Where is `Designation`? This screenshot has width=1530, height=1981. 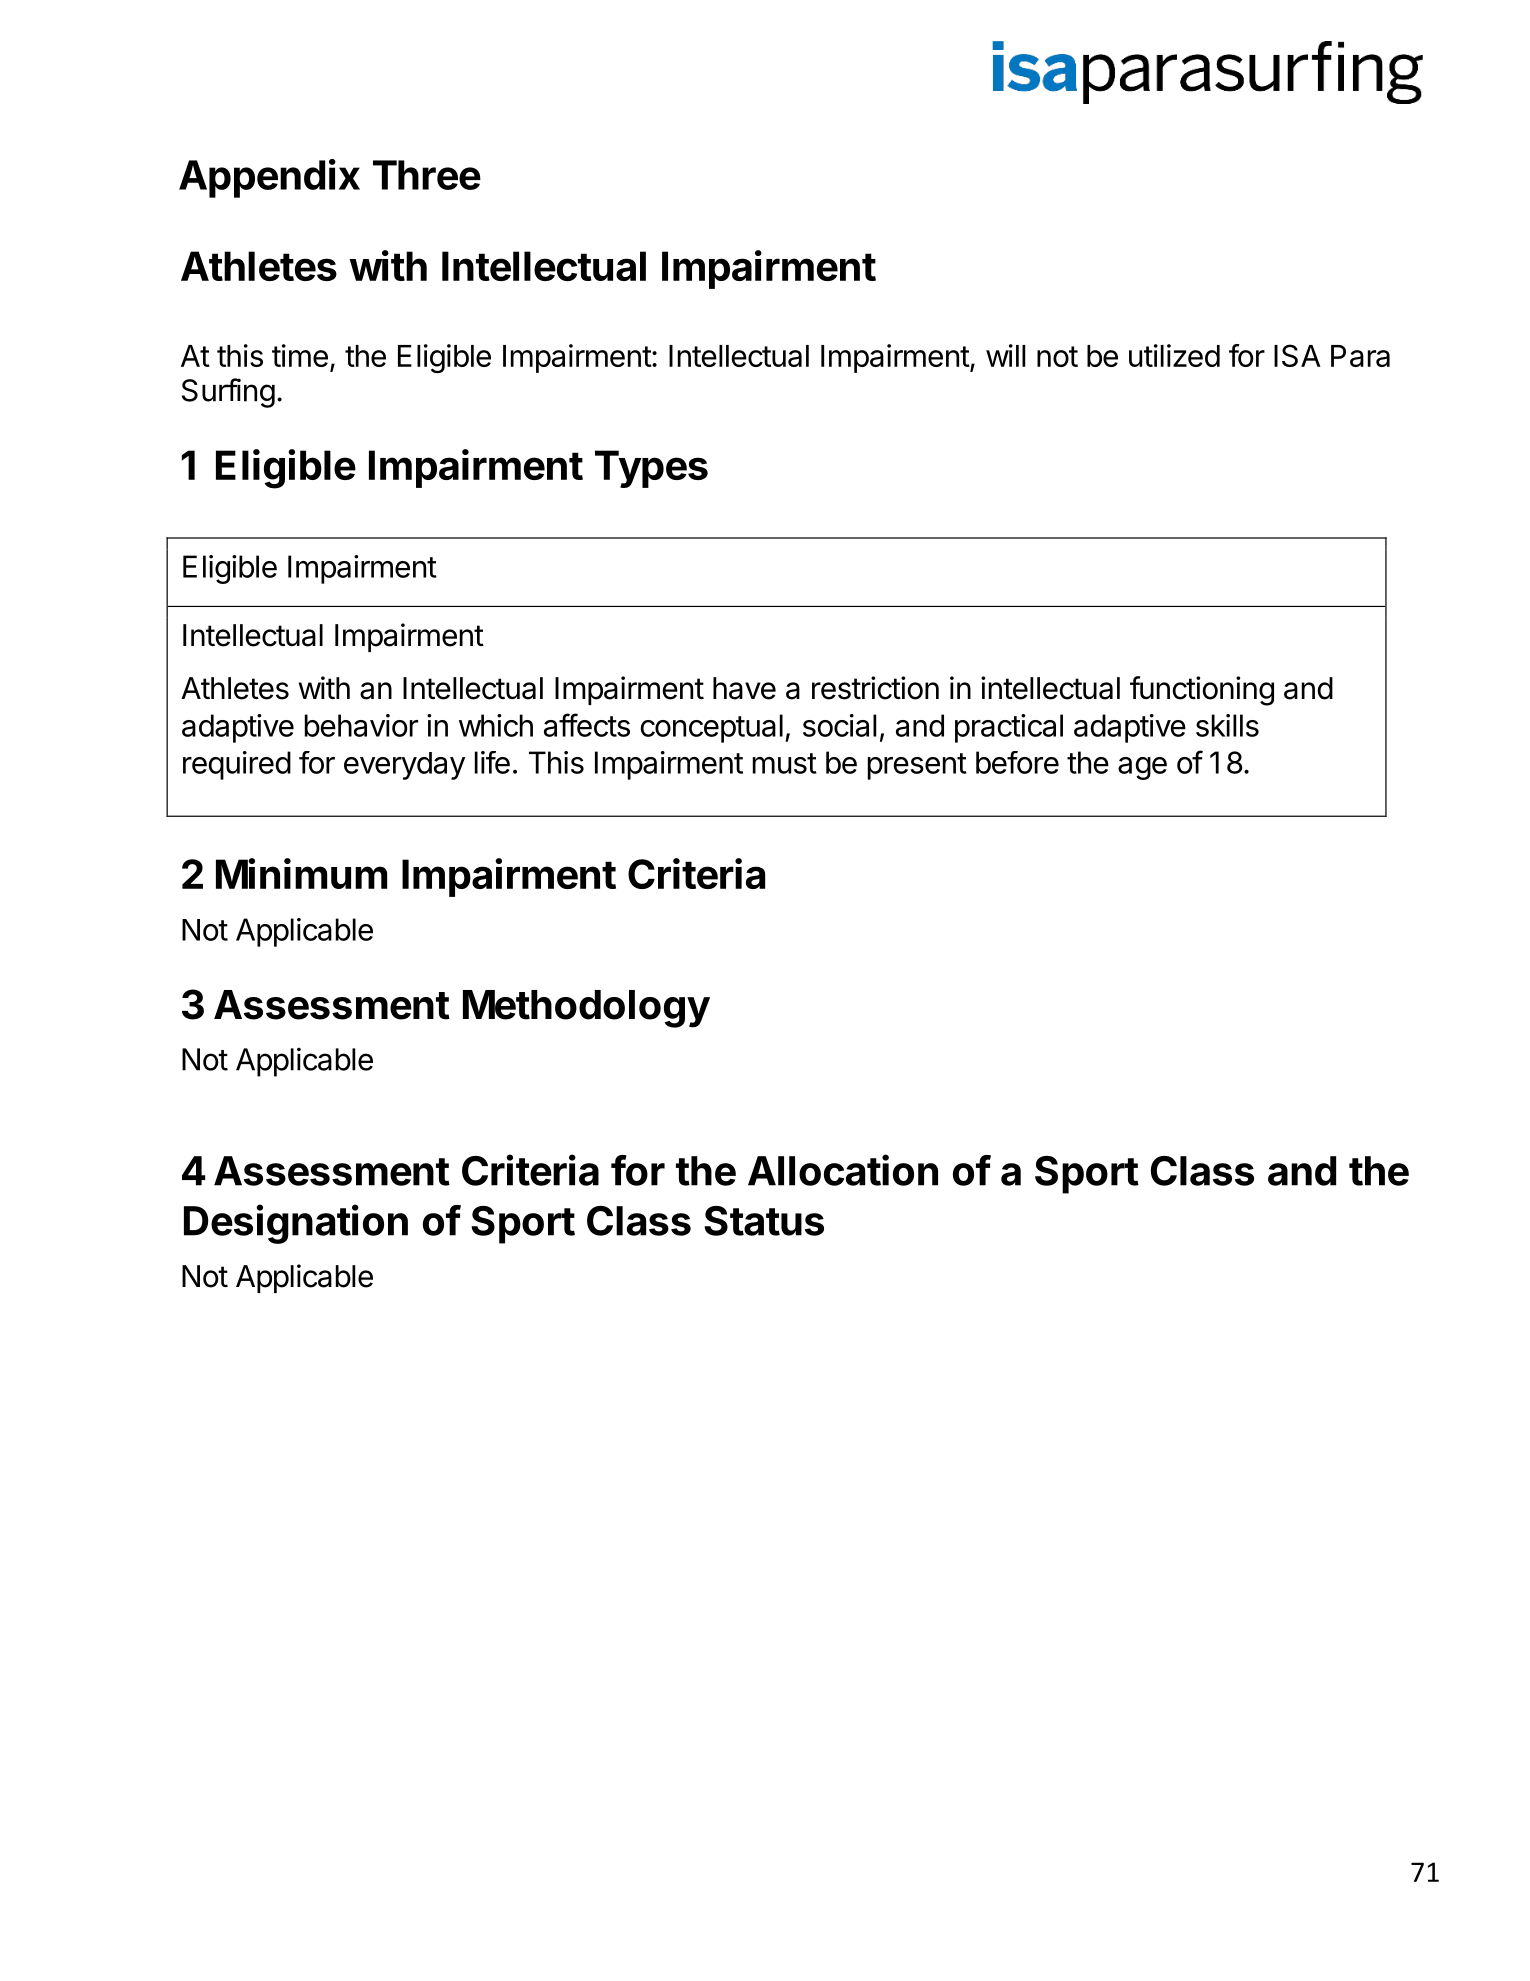 Designation is located at coordinates (296, 1224).
